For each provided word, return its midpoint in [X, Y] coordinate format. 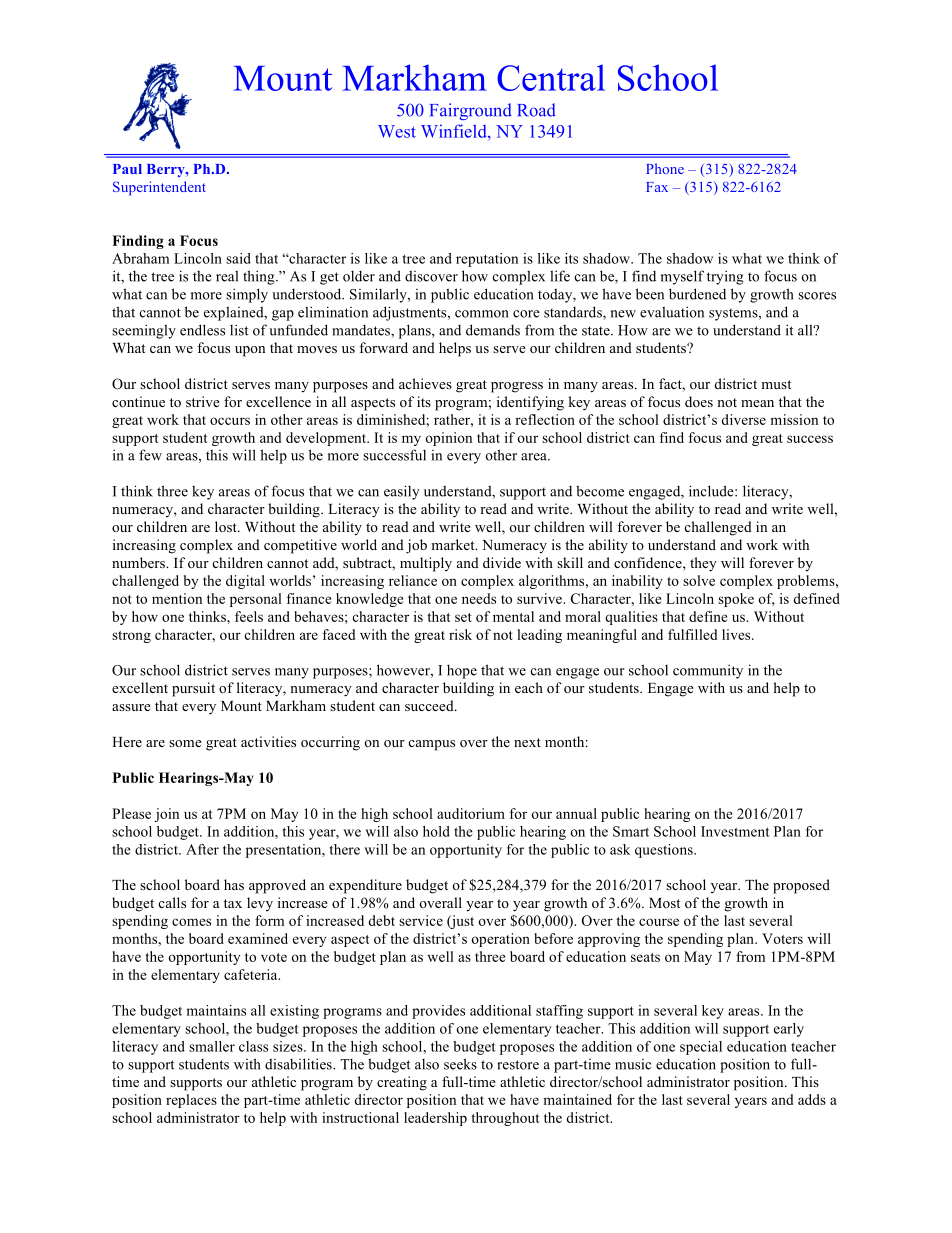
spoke [736, 600]
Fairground [471, 111]
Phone [665, 168]
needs [479, 598]
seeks [460, 1064]
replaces [191, 1101]
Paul [127, 169]
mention [177, 598]
